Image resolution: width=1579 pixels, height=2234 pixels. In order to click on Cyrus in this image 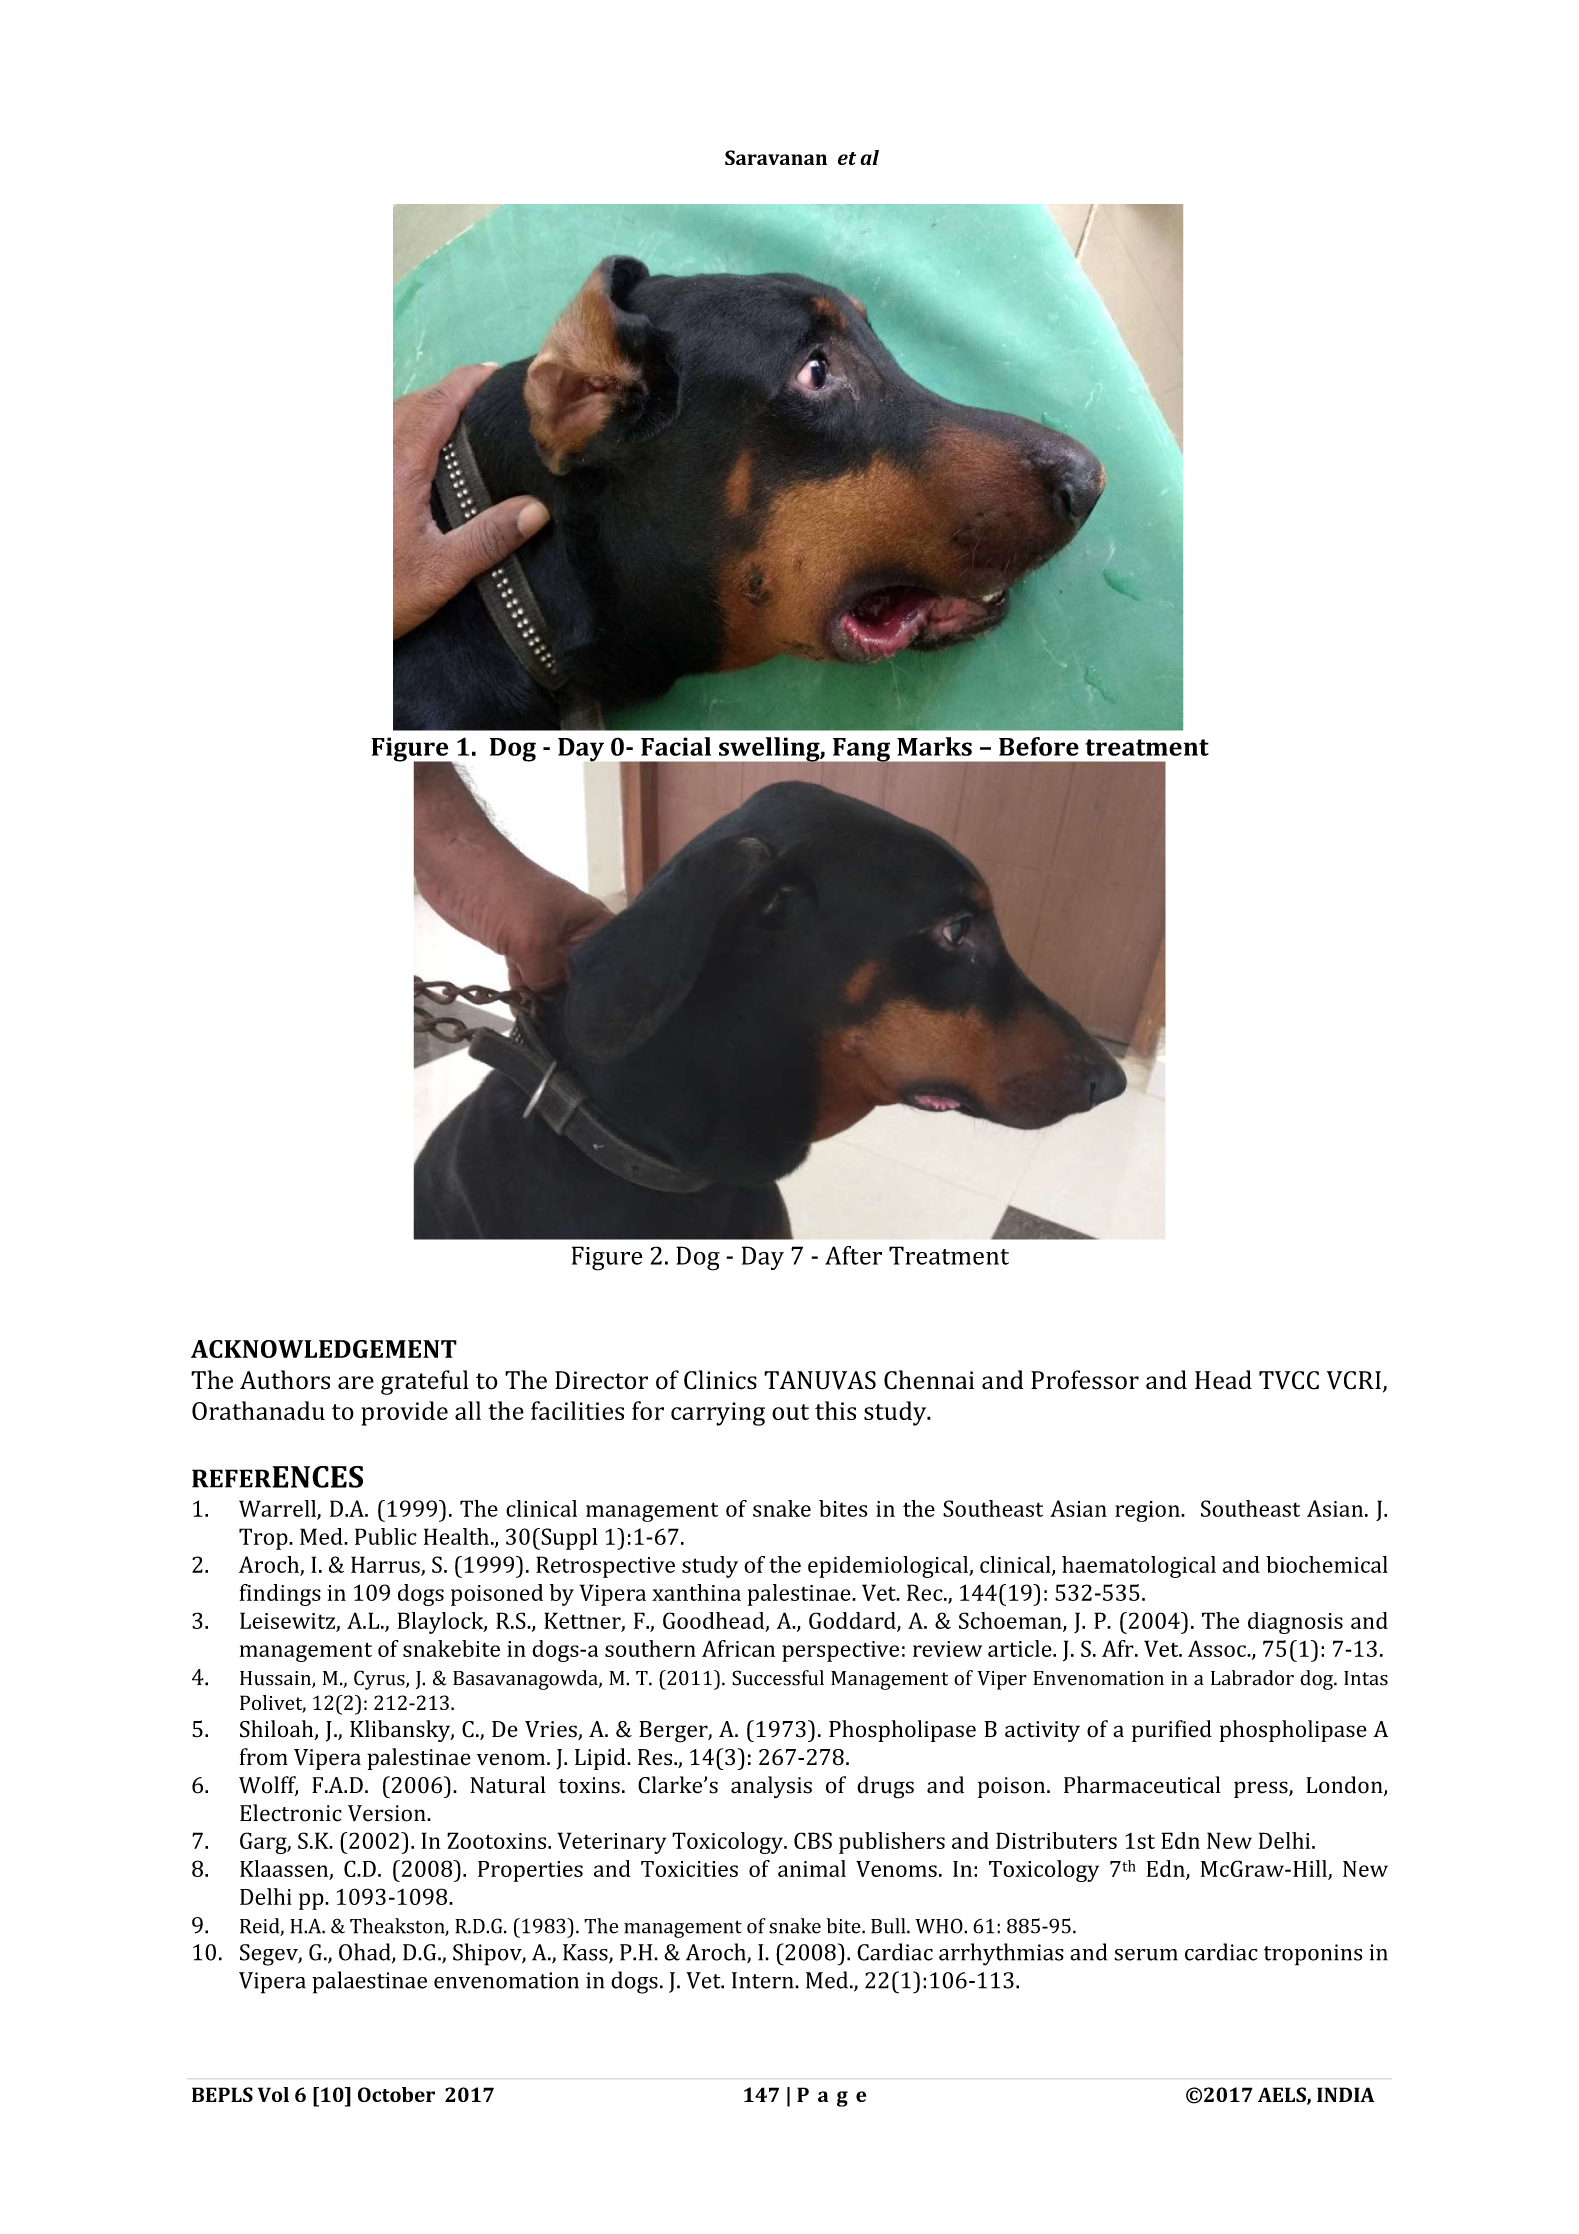, I will do `click(380, 1680)`.
